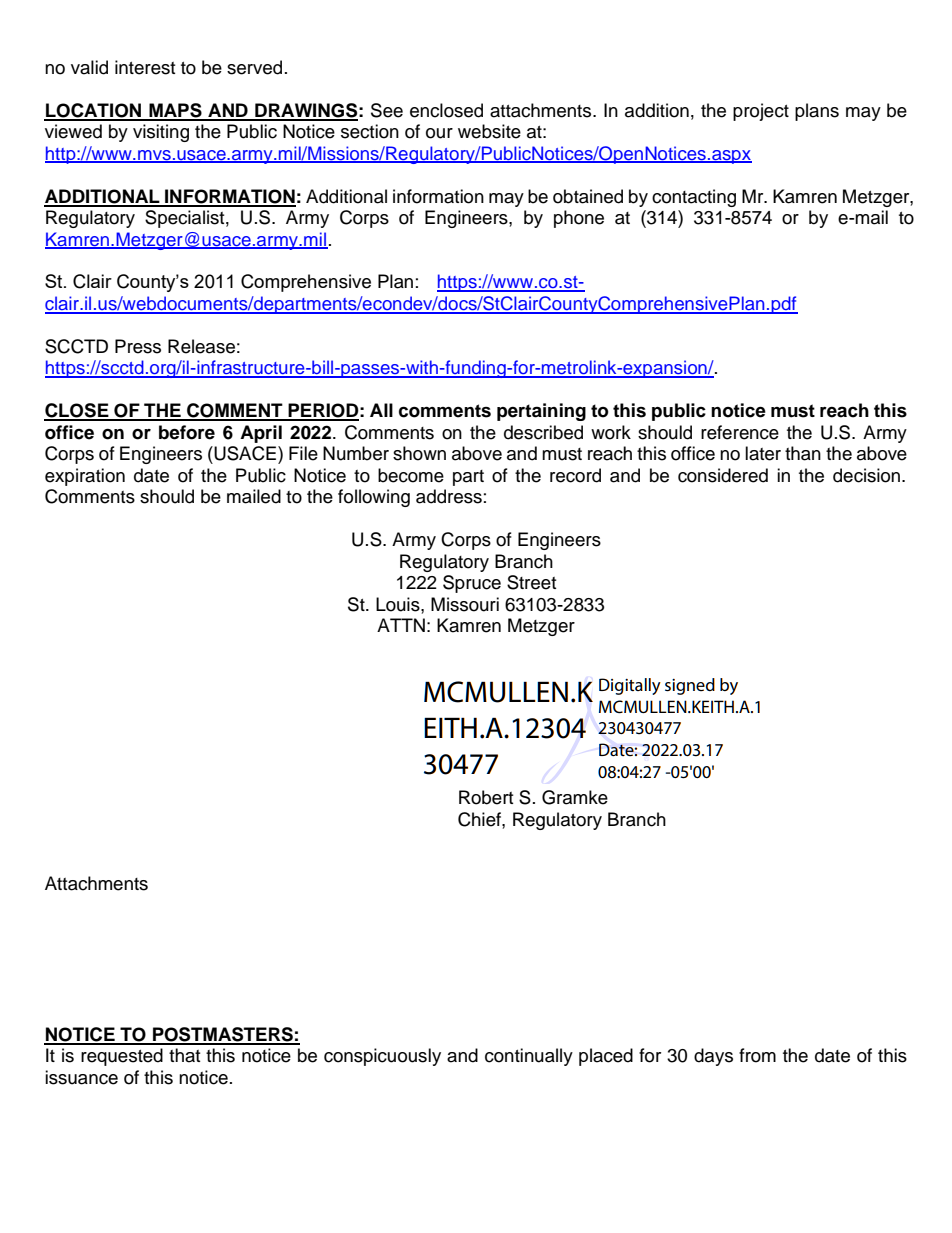  What do you see at coordinates (122, 1057) in the screenshot?
I see `requested` at bounding box center [122, 1057].
